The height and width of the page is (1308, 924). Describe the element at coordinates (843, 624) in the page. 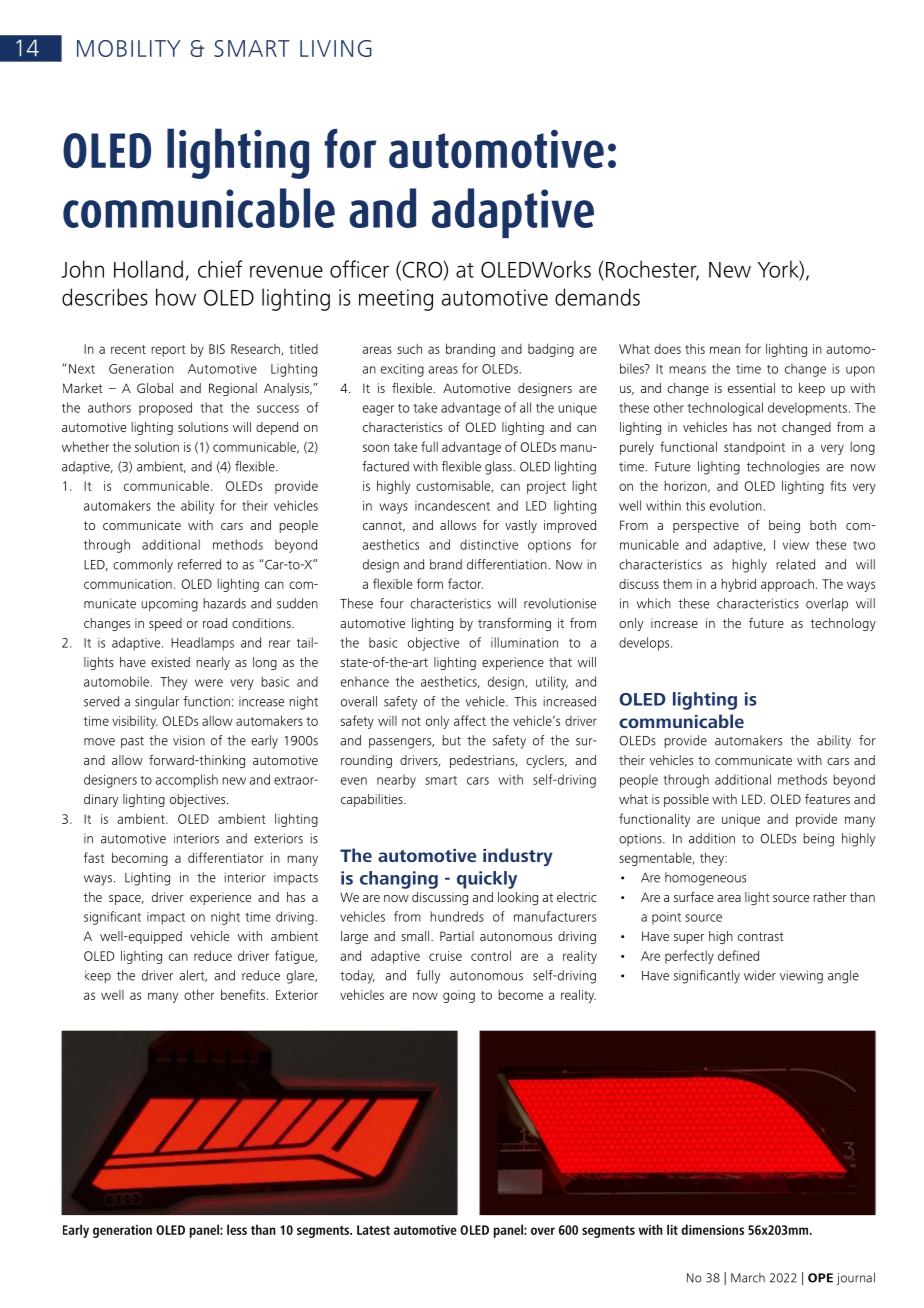

I see `technology` at that location.
